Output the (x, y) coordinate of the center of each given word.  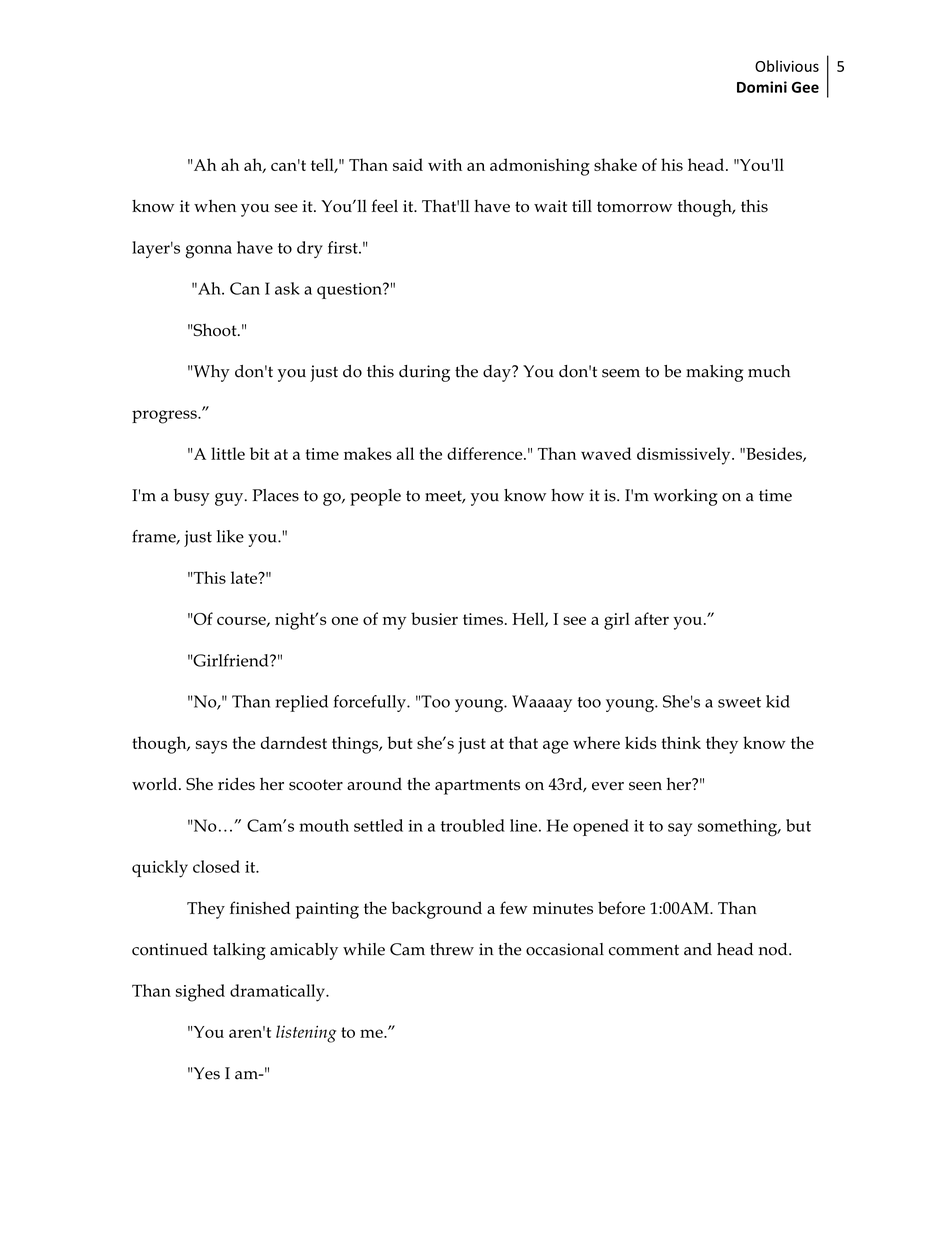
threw (452, 949)
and (698, 949)
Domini (762, 87)
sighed (200, 993)
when (215, 206)
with (445, 164)
